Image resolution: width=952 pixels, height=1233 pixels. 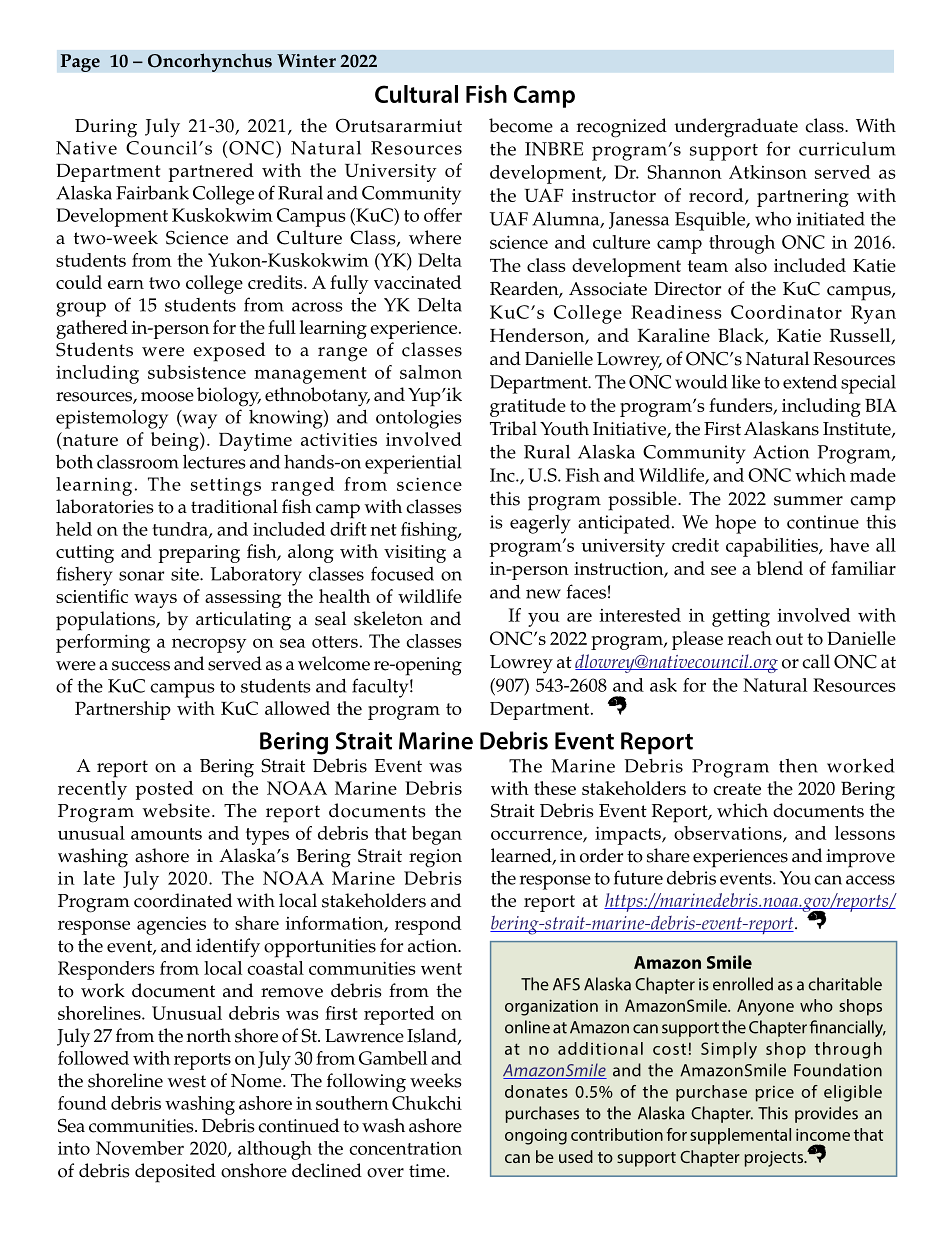 What do you see at coordinates (736, 128) in the screenshot?
I see `undergraduate` at bounding box center [736, 128].
